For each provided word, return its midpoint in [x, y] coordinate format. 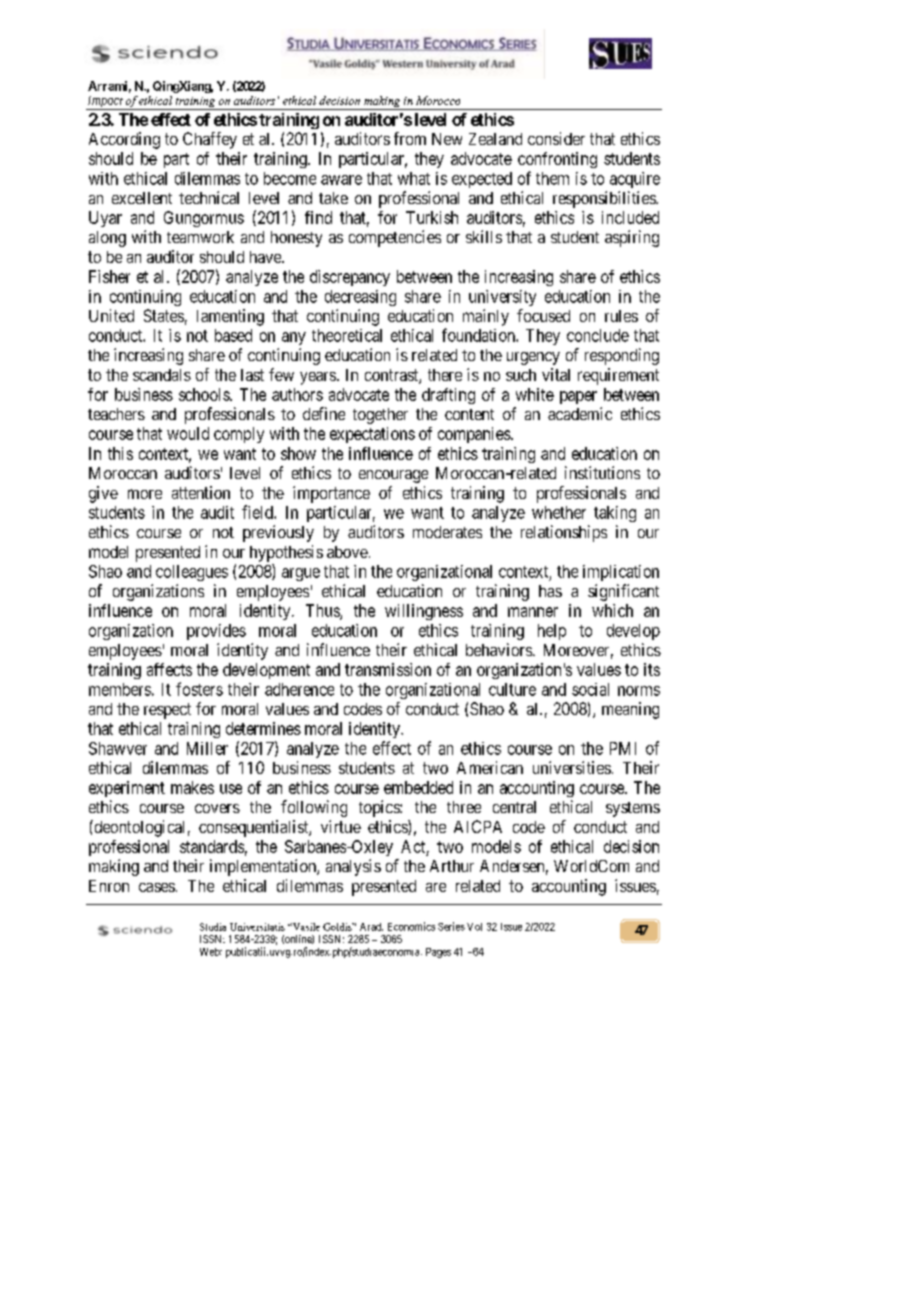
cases [157, 887]
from [410, 138]
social [590, 689]
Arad [371, 927]
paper [578, 397]
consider [556, 138]
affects [169, 669]
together [380, 416]
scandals [162, 375]
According [124, 140]
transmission [388, 669]
